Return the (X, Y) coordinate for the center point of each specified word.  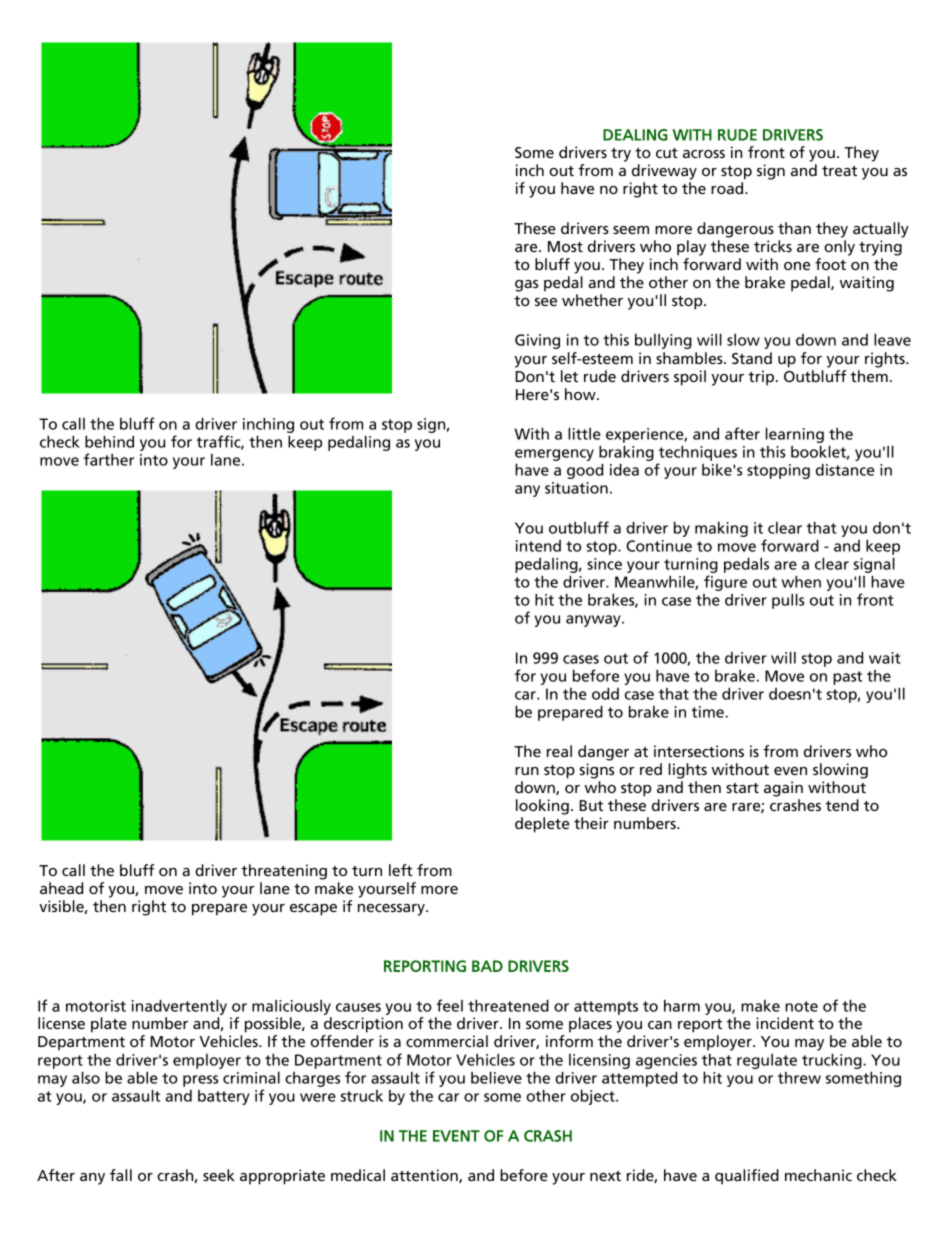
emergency (554, 456)
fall (121, 1175)
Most (565, 246)
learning (795, 436)
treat (839, 171)
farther (109, 459)
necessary (392, 910)
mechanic (818, 1175)
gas (526, 286)
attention (425, 1176)
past (847, 678)
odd (605, 693)
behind (109, 441)
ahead (61, 888)
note (801, 1006)
